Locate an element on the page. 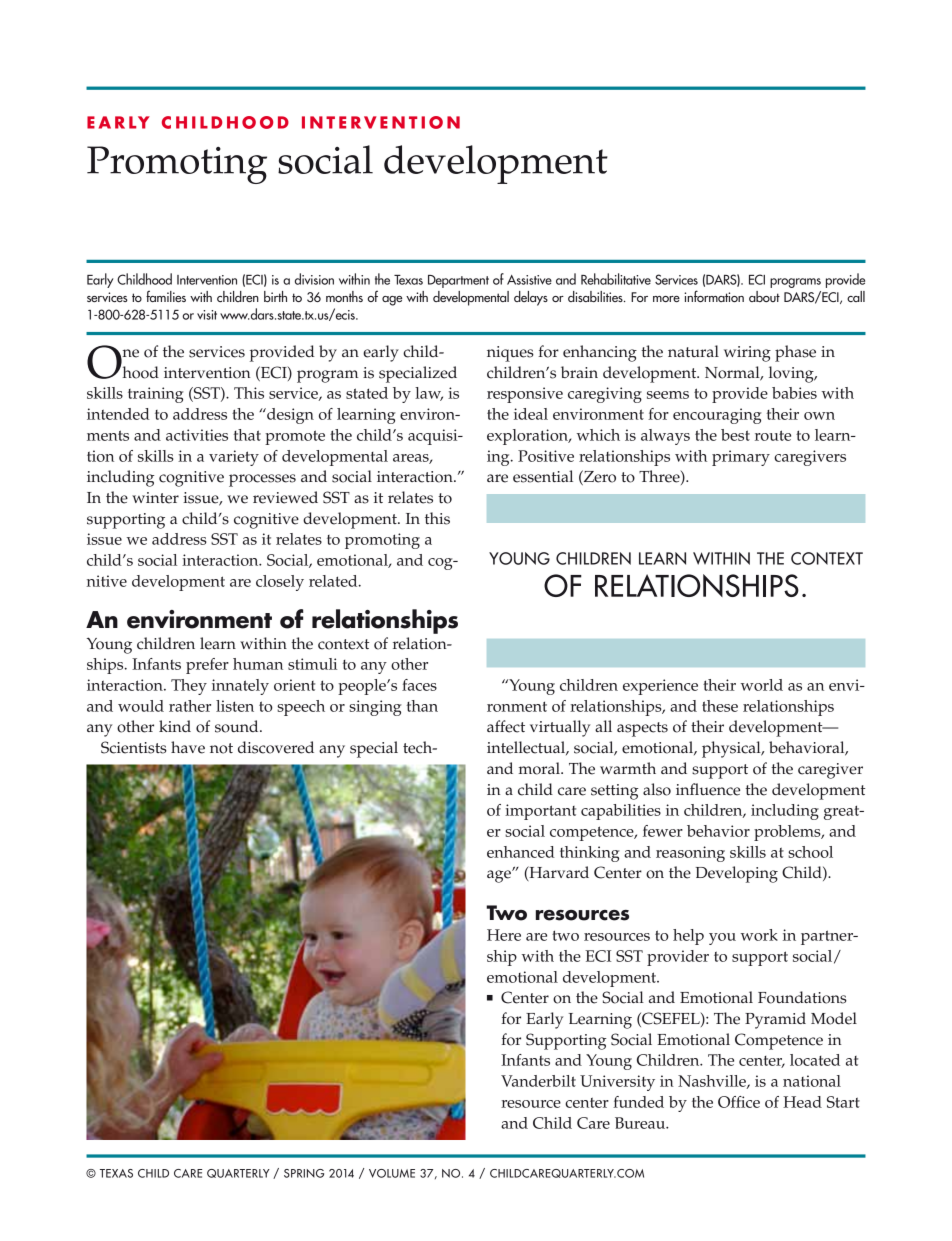 The image size is (952, 1241). spring is located at coordinates (304, 1173).
